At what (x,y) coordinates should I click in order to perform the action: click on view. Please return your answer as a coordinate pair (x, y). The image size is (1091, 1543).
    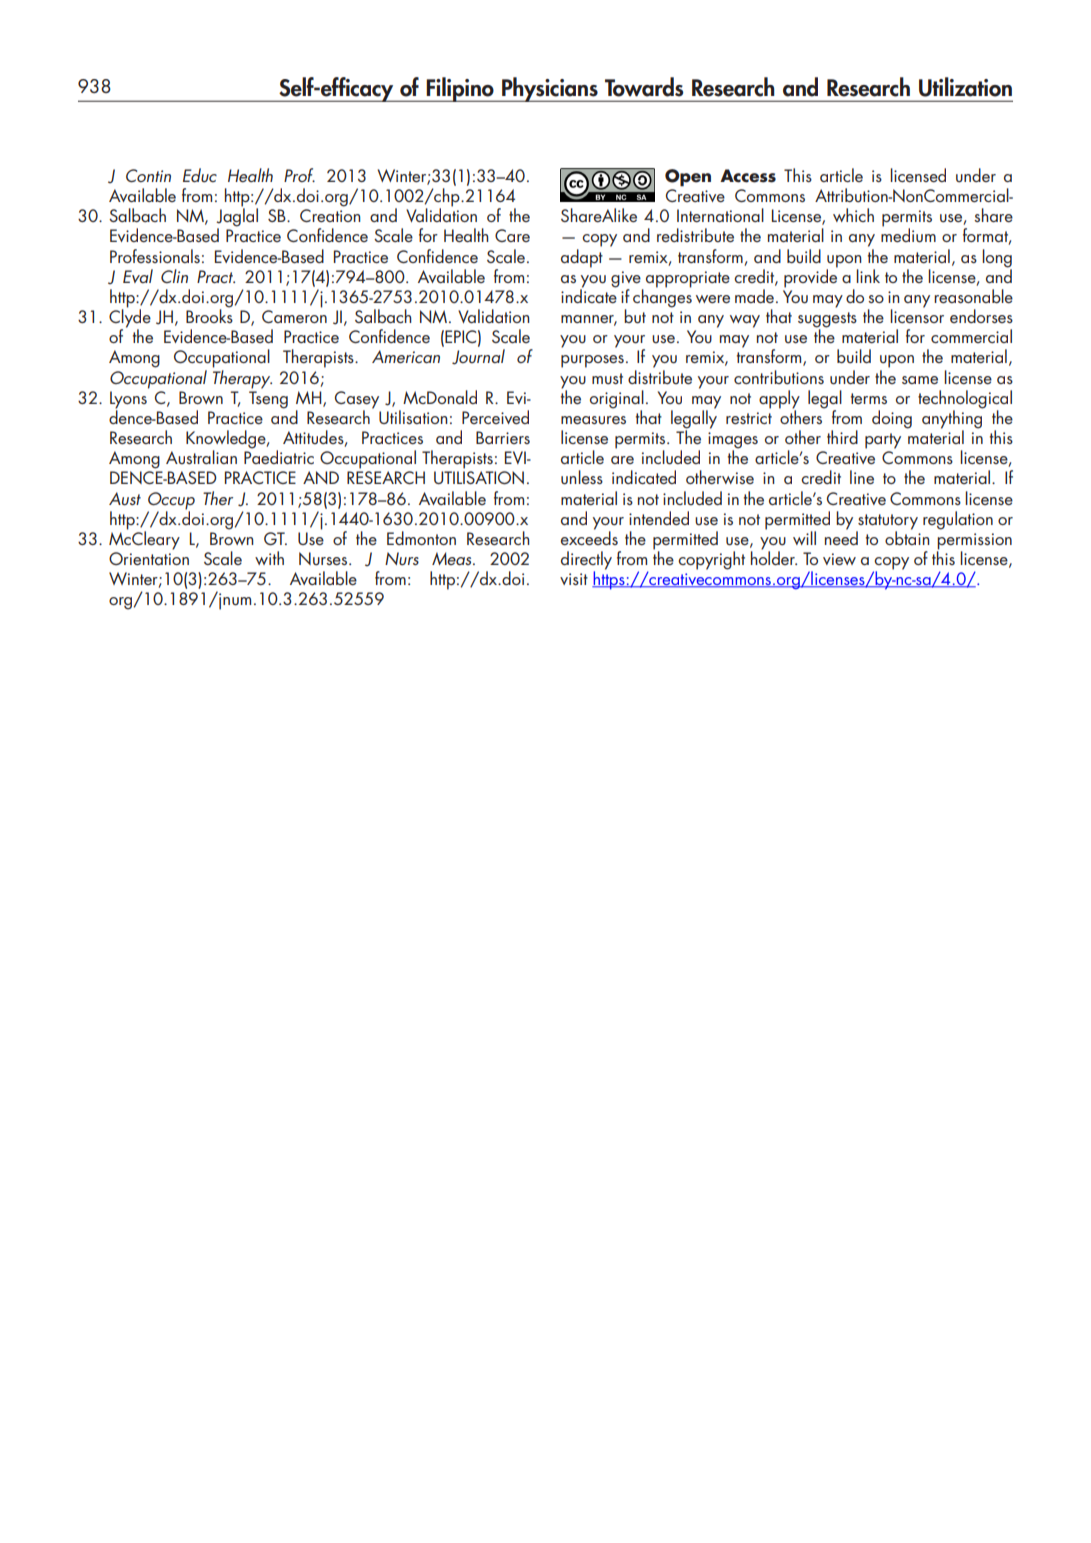
    Looking at the image, I should click on (839, 559).
